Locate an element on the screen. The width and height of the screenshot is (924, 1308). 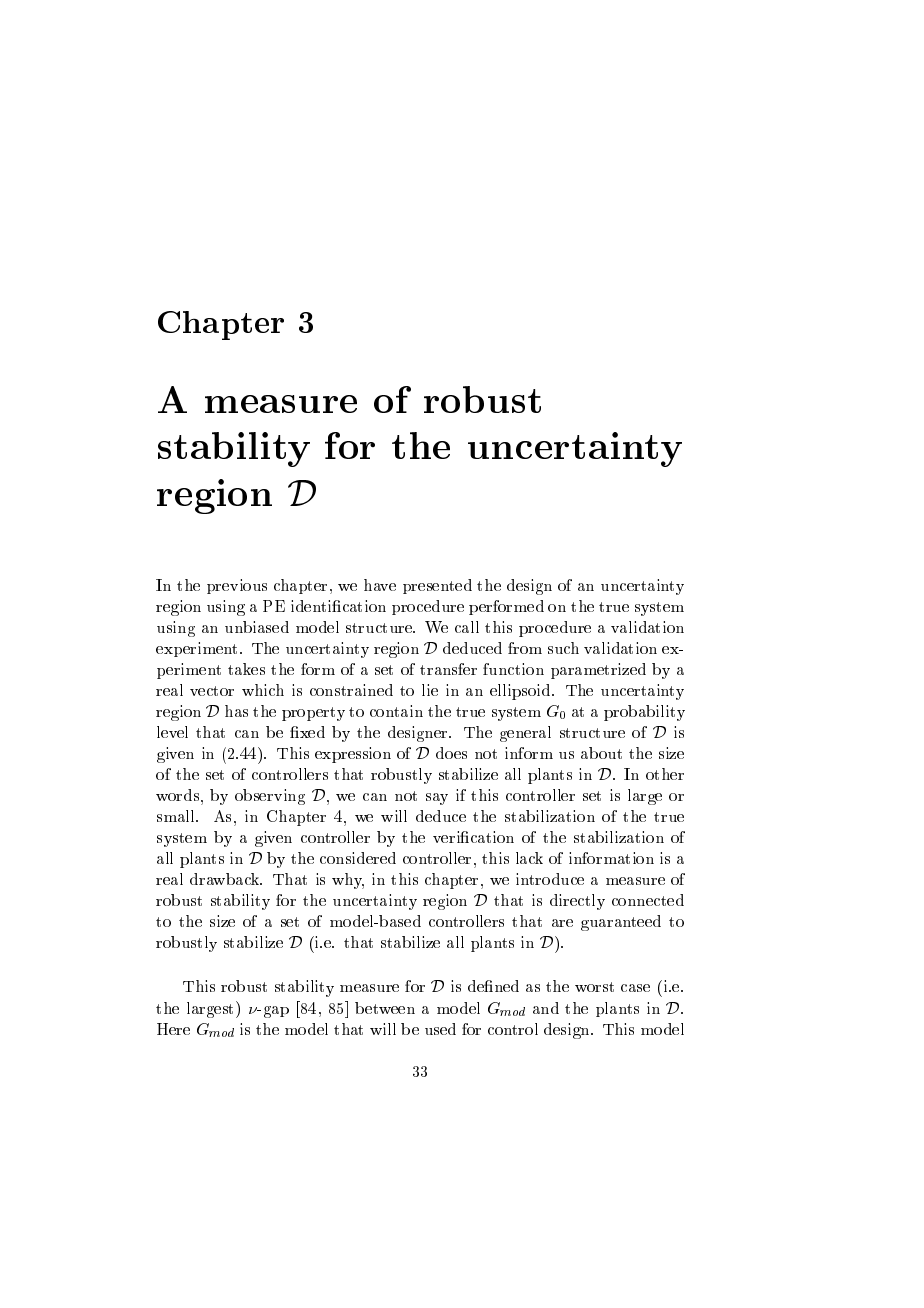
used is located at coordinates (440, 1029).
